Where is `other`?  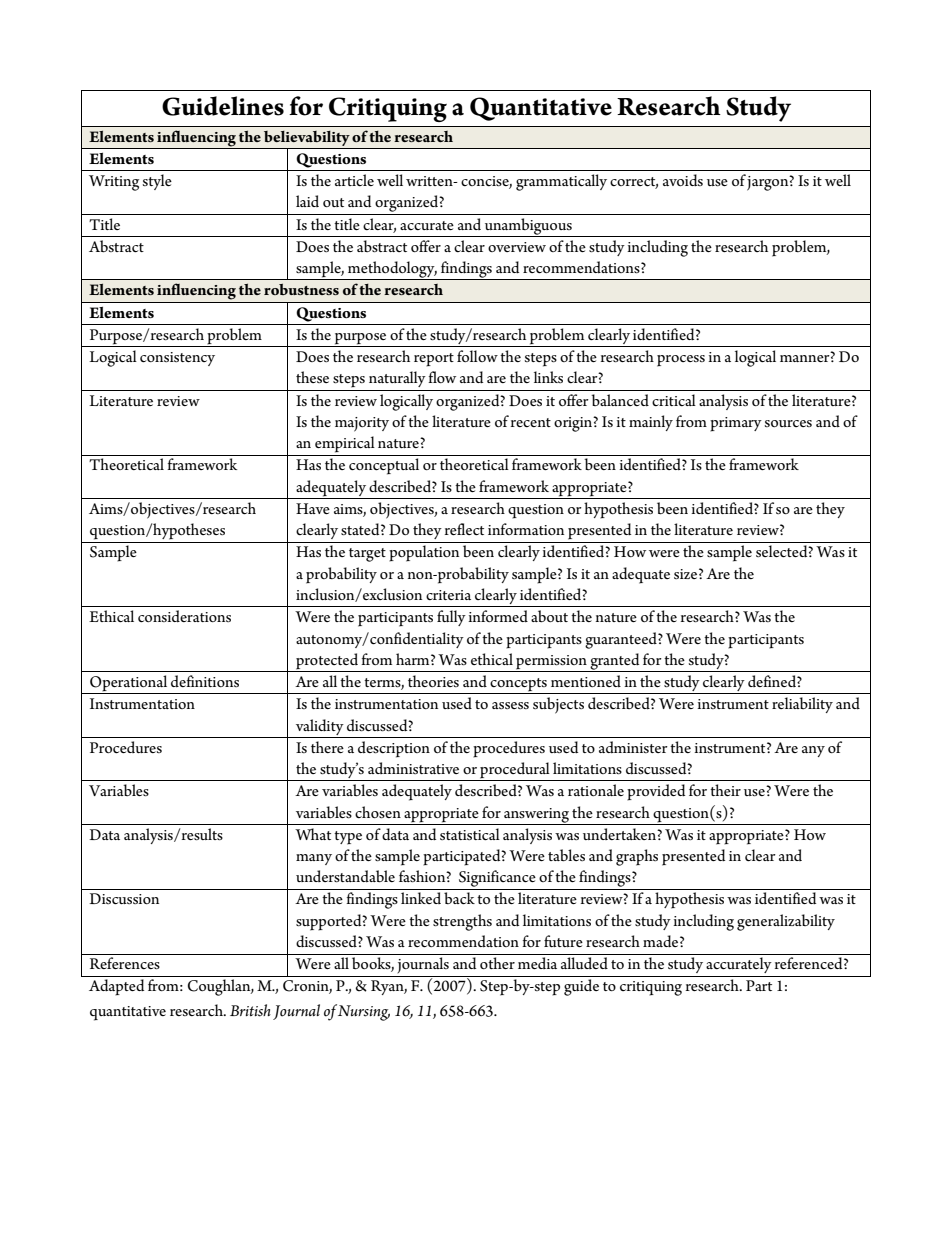 other is located at coordinates (497, 963).
